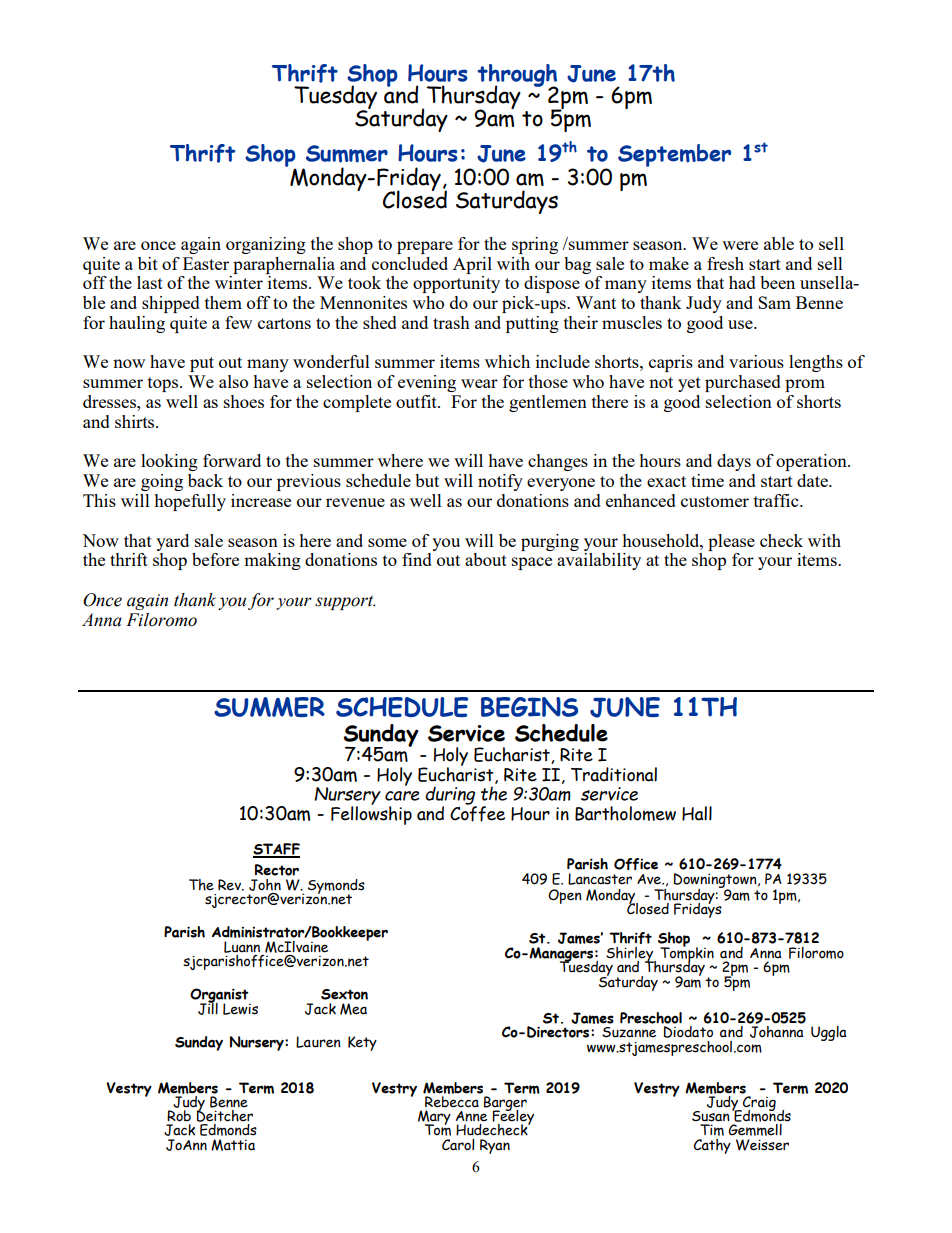  I want to click on Open, so click(565, 896).
